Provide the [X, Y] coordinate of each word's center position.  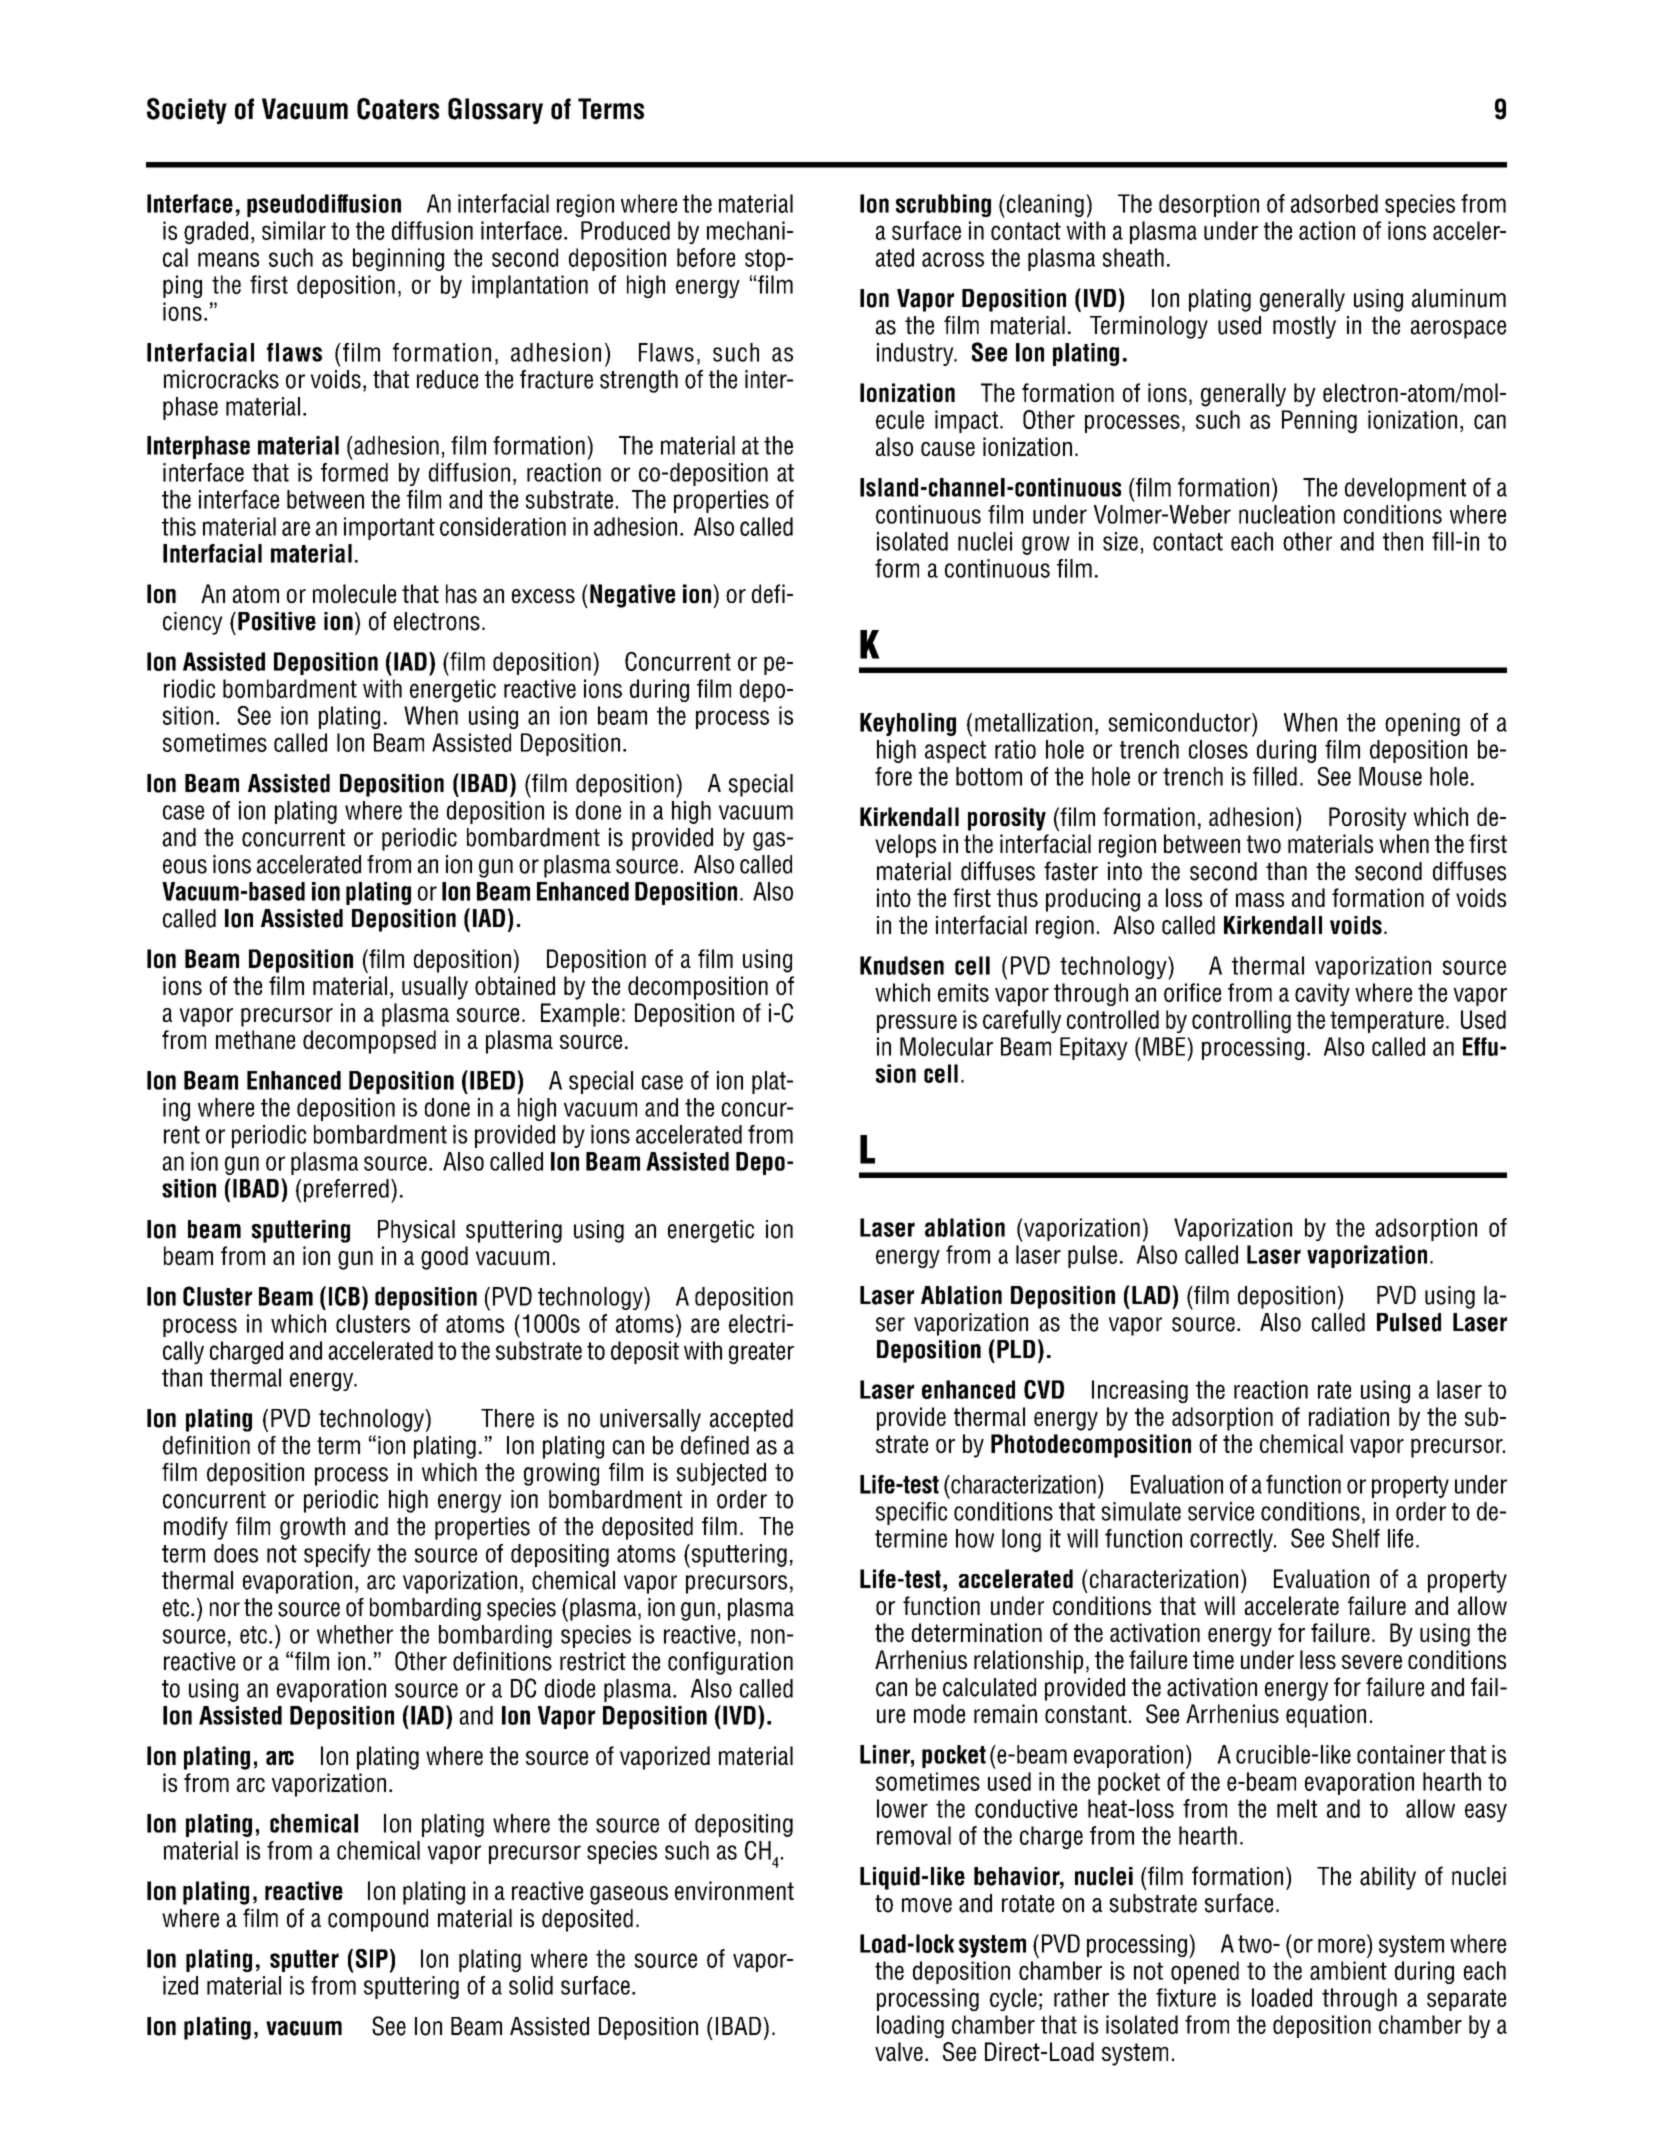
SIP [372, 1958]
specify [337, 1555]
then [1403, 541]
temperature [1387, 1022]
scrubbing [943, 205]
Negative [632, 596]
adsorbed [1334, 203]
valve [899, 2051]
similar [294, 230]
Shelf [1356, 1538]
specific [911, 1513]
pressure [917, 1023]
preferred [346, 1190]
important [389, 528]
